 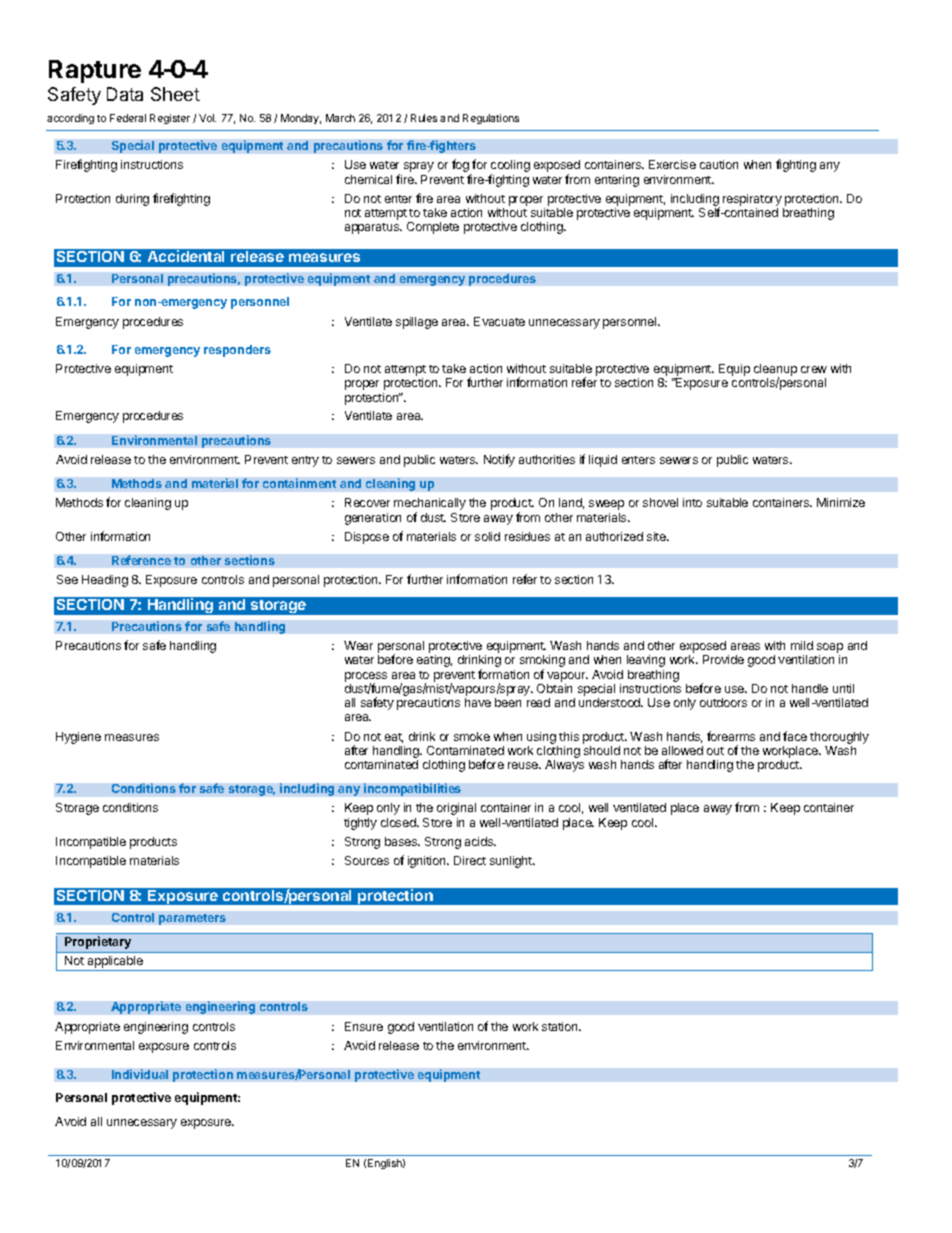 What do you see at coordinates (499, 460) in the screenshot?
I see `Notify` at bounding box center [499, 460].
